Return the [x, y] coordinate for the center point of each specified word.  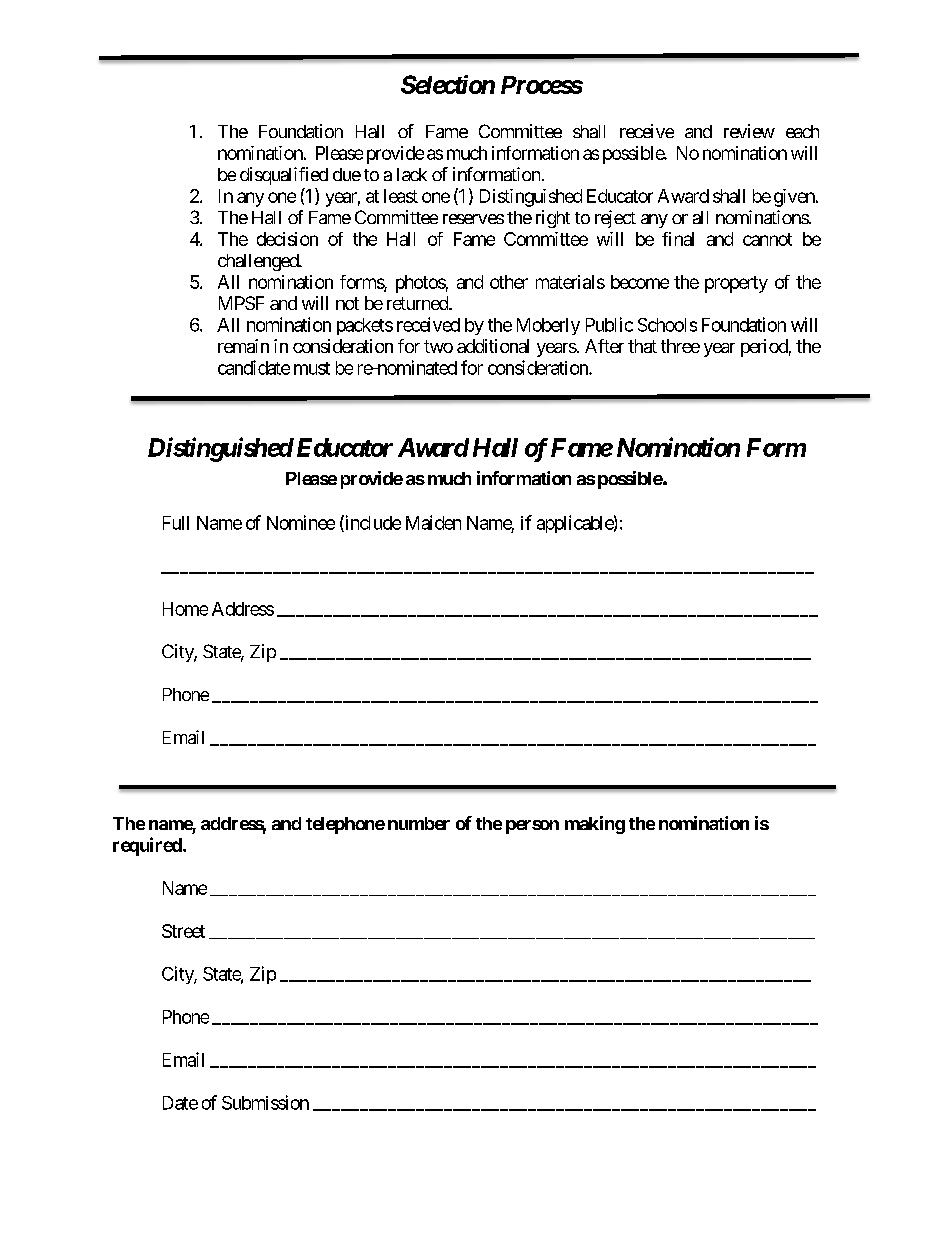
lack [412, 174]
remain [243, 346]
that [642, 346]
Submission [265, 1102]
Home [185, 609]
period [764, 348]
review [749, 131]
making [595, 825]
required [147, 846]
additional [493, 346]
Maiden [433, 522]
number [419, 823]
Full [176, 523]
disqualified [284, 176]
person [532, 827]
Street [183, 931]
